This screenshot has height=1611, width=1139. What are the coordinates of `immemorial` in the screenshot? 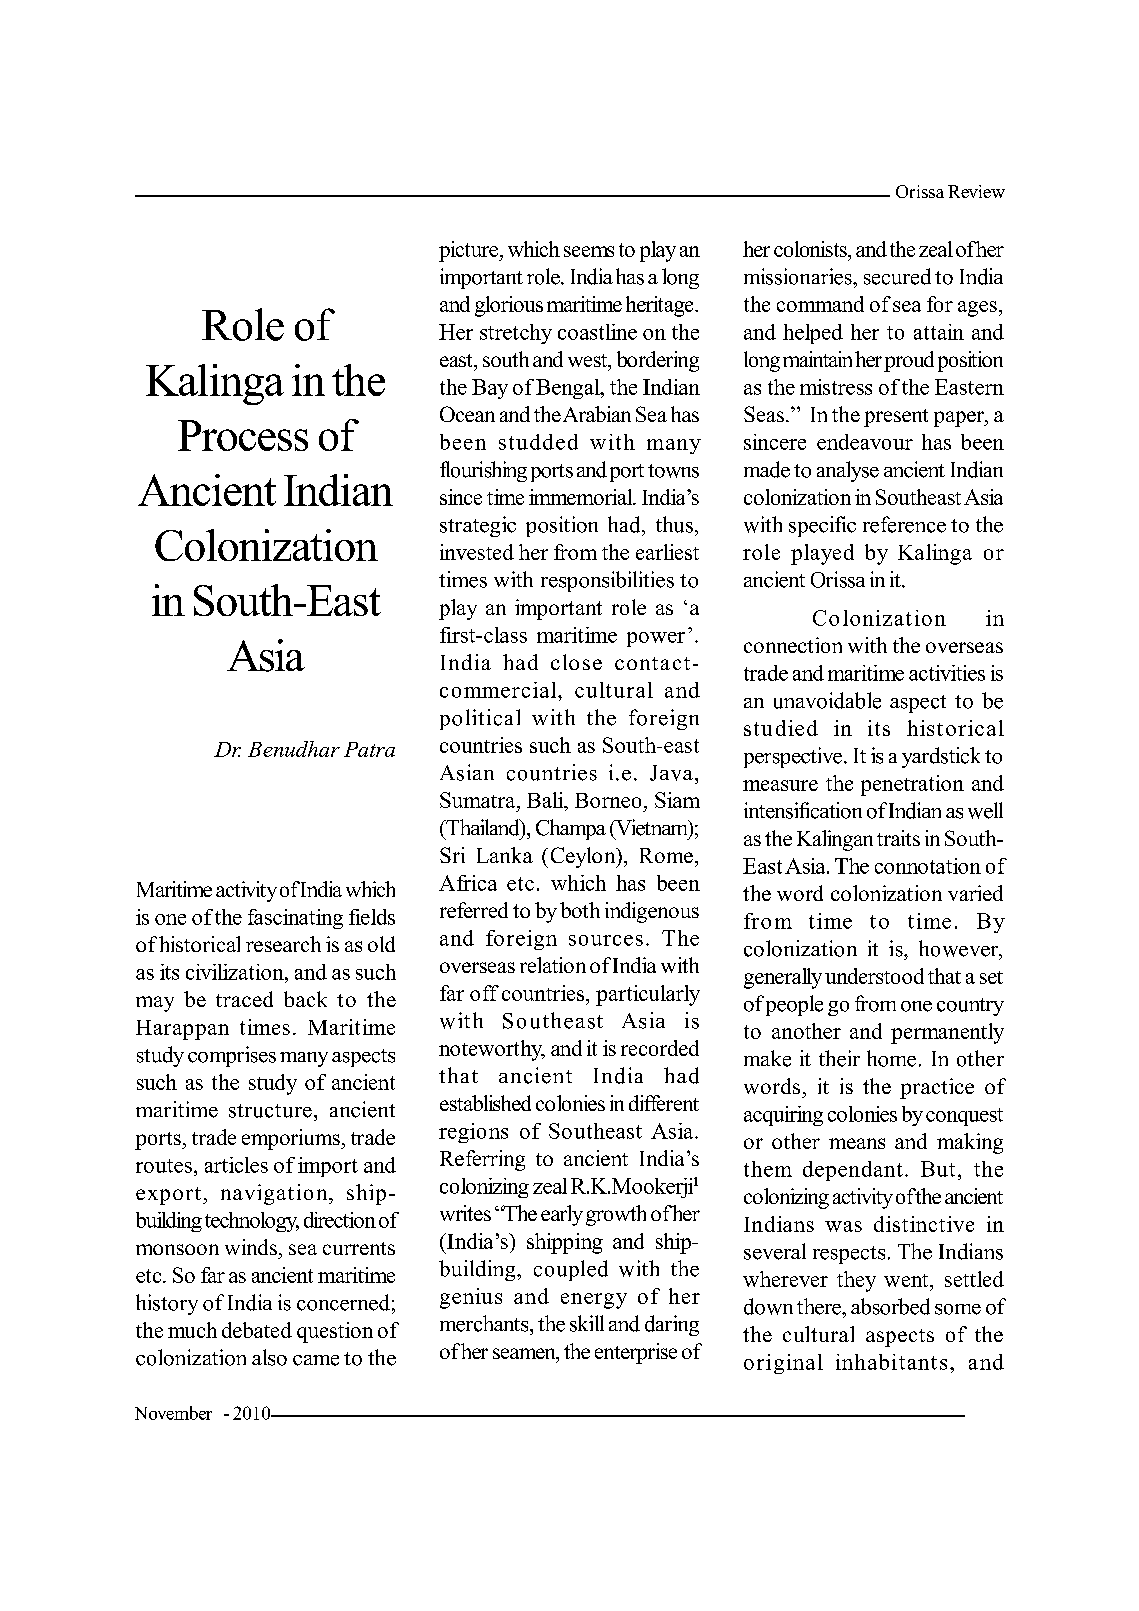 It's located at (582, 497).
